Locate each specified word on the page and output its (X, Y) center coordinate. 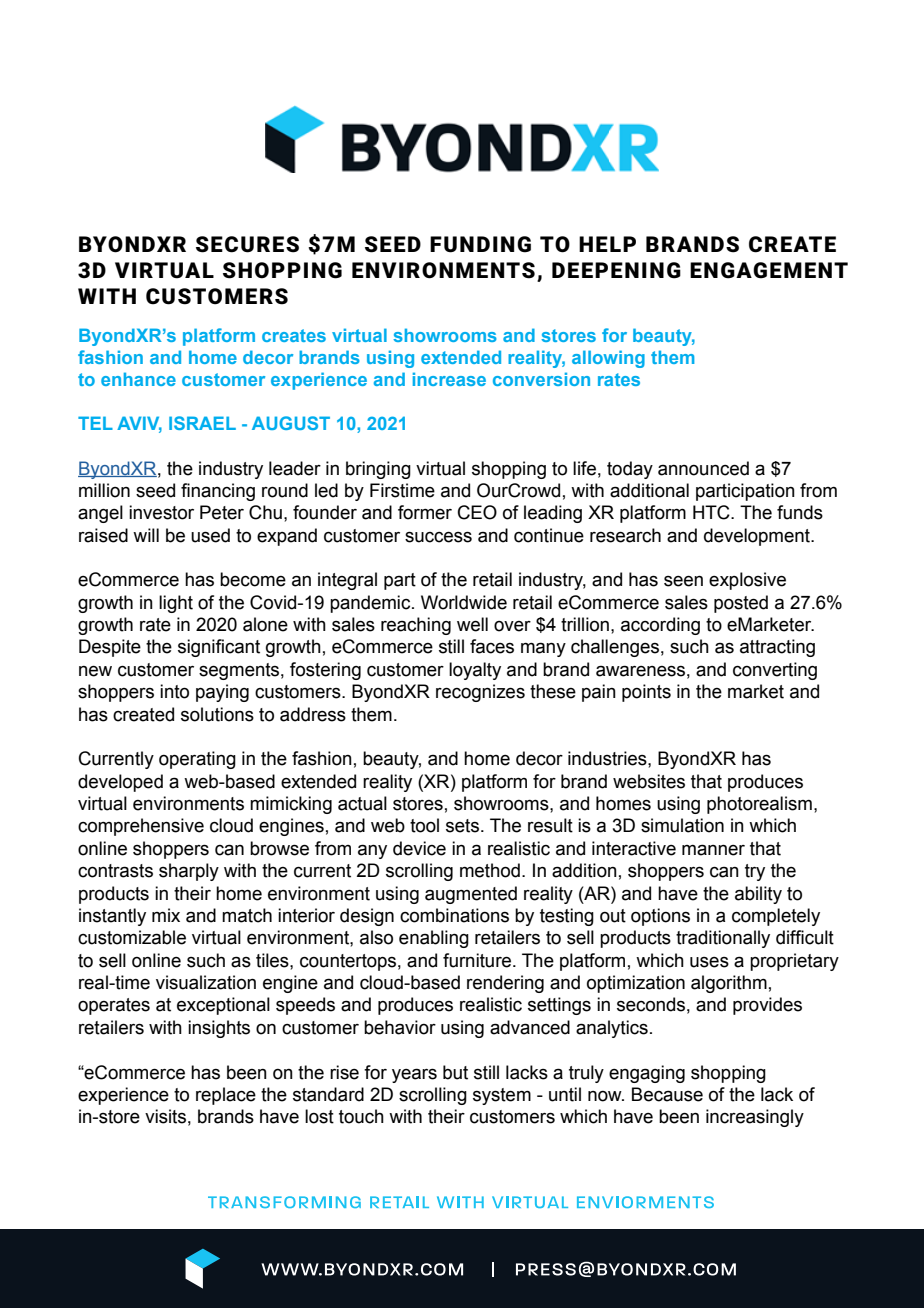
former (425, 512)
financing (218, 492)
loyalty (475, 671)
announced (703, 468)
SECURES (247, 244)
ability (758, 895)
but (455, 1072)
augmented (471, 895)
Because (667, 1094)
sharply (189, 872)
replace (226, 1096)
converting (775, 671)
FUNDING (480, 244)
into (174, 691)
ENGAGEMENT (769, 270)
